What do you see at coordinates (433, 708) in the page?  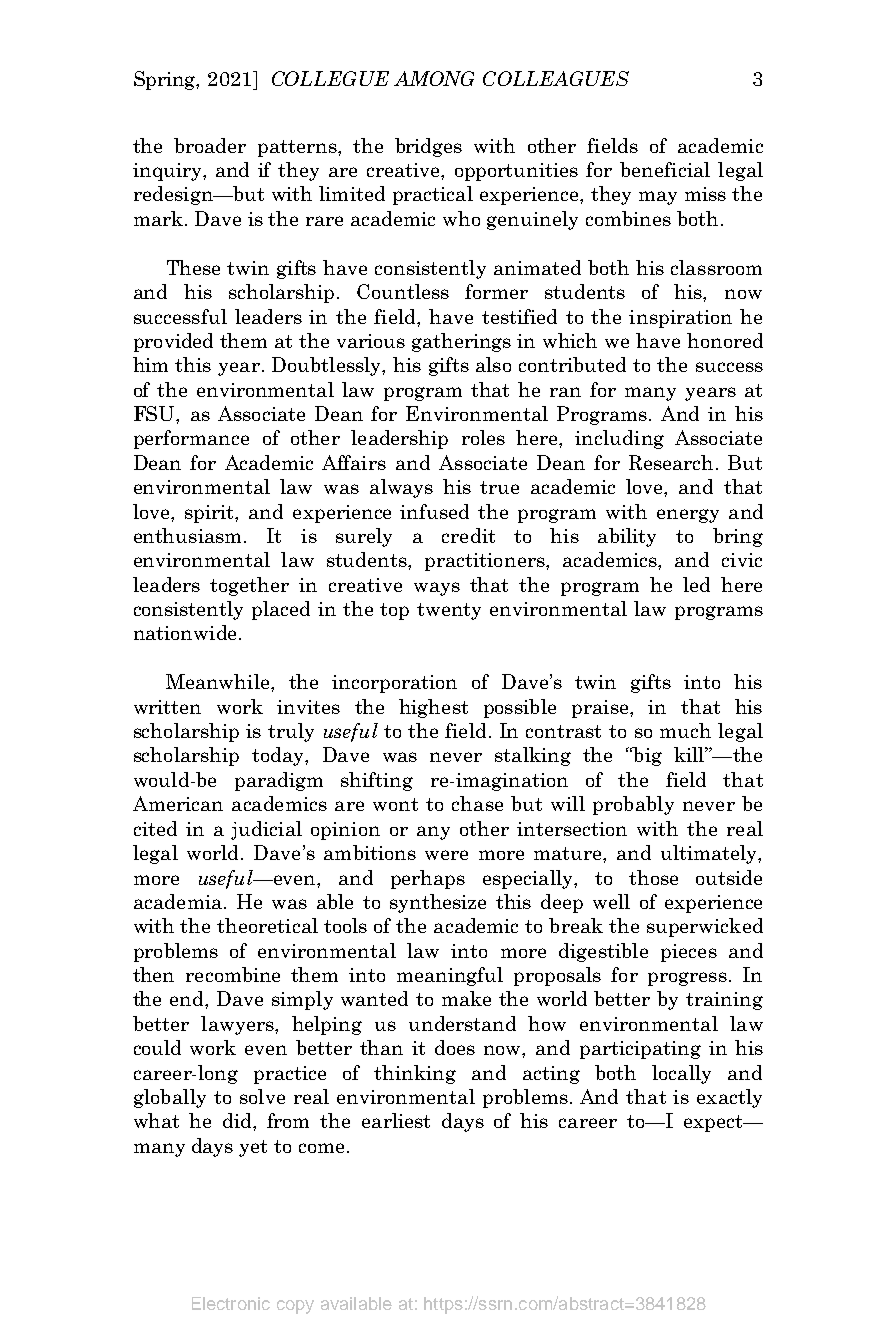 I see `highest` at bounding box center [433, 708].
